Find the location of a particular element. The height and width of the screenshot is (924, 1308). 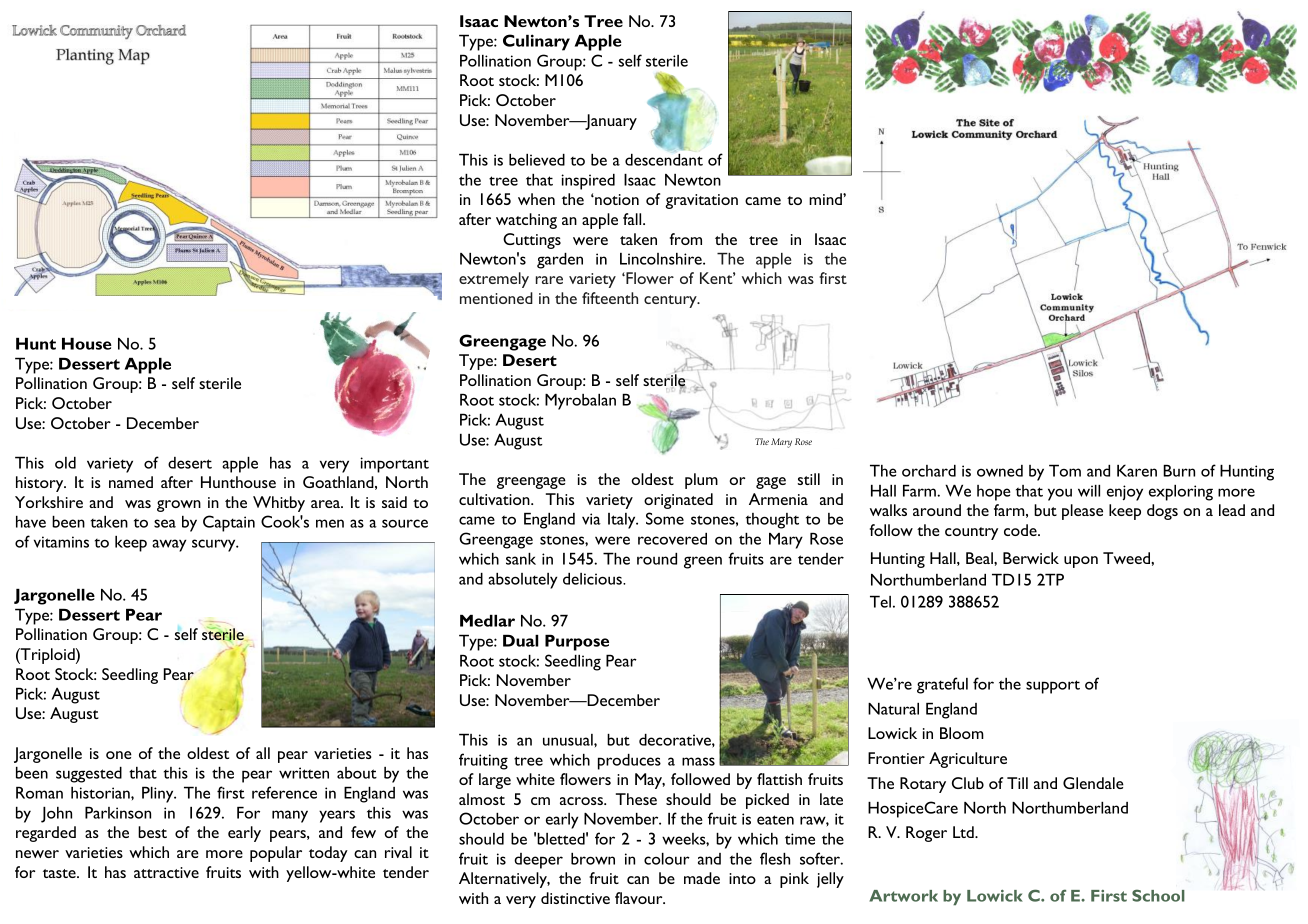

mind is located at coordinates (826, 199).
